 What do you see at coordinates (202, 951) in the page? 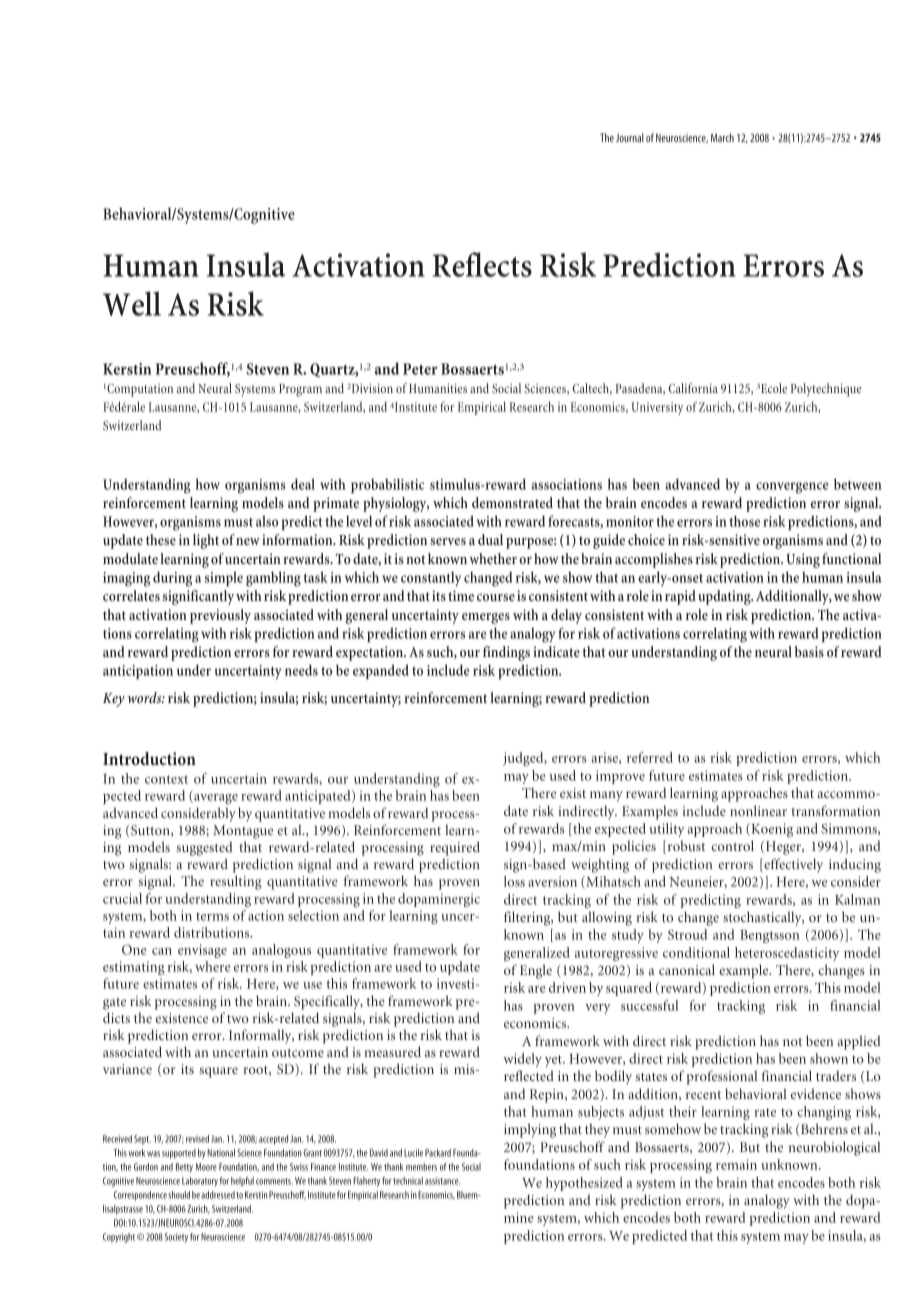
I see `envisage` at bounding box center [202, 951].
